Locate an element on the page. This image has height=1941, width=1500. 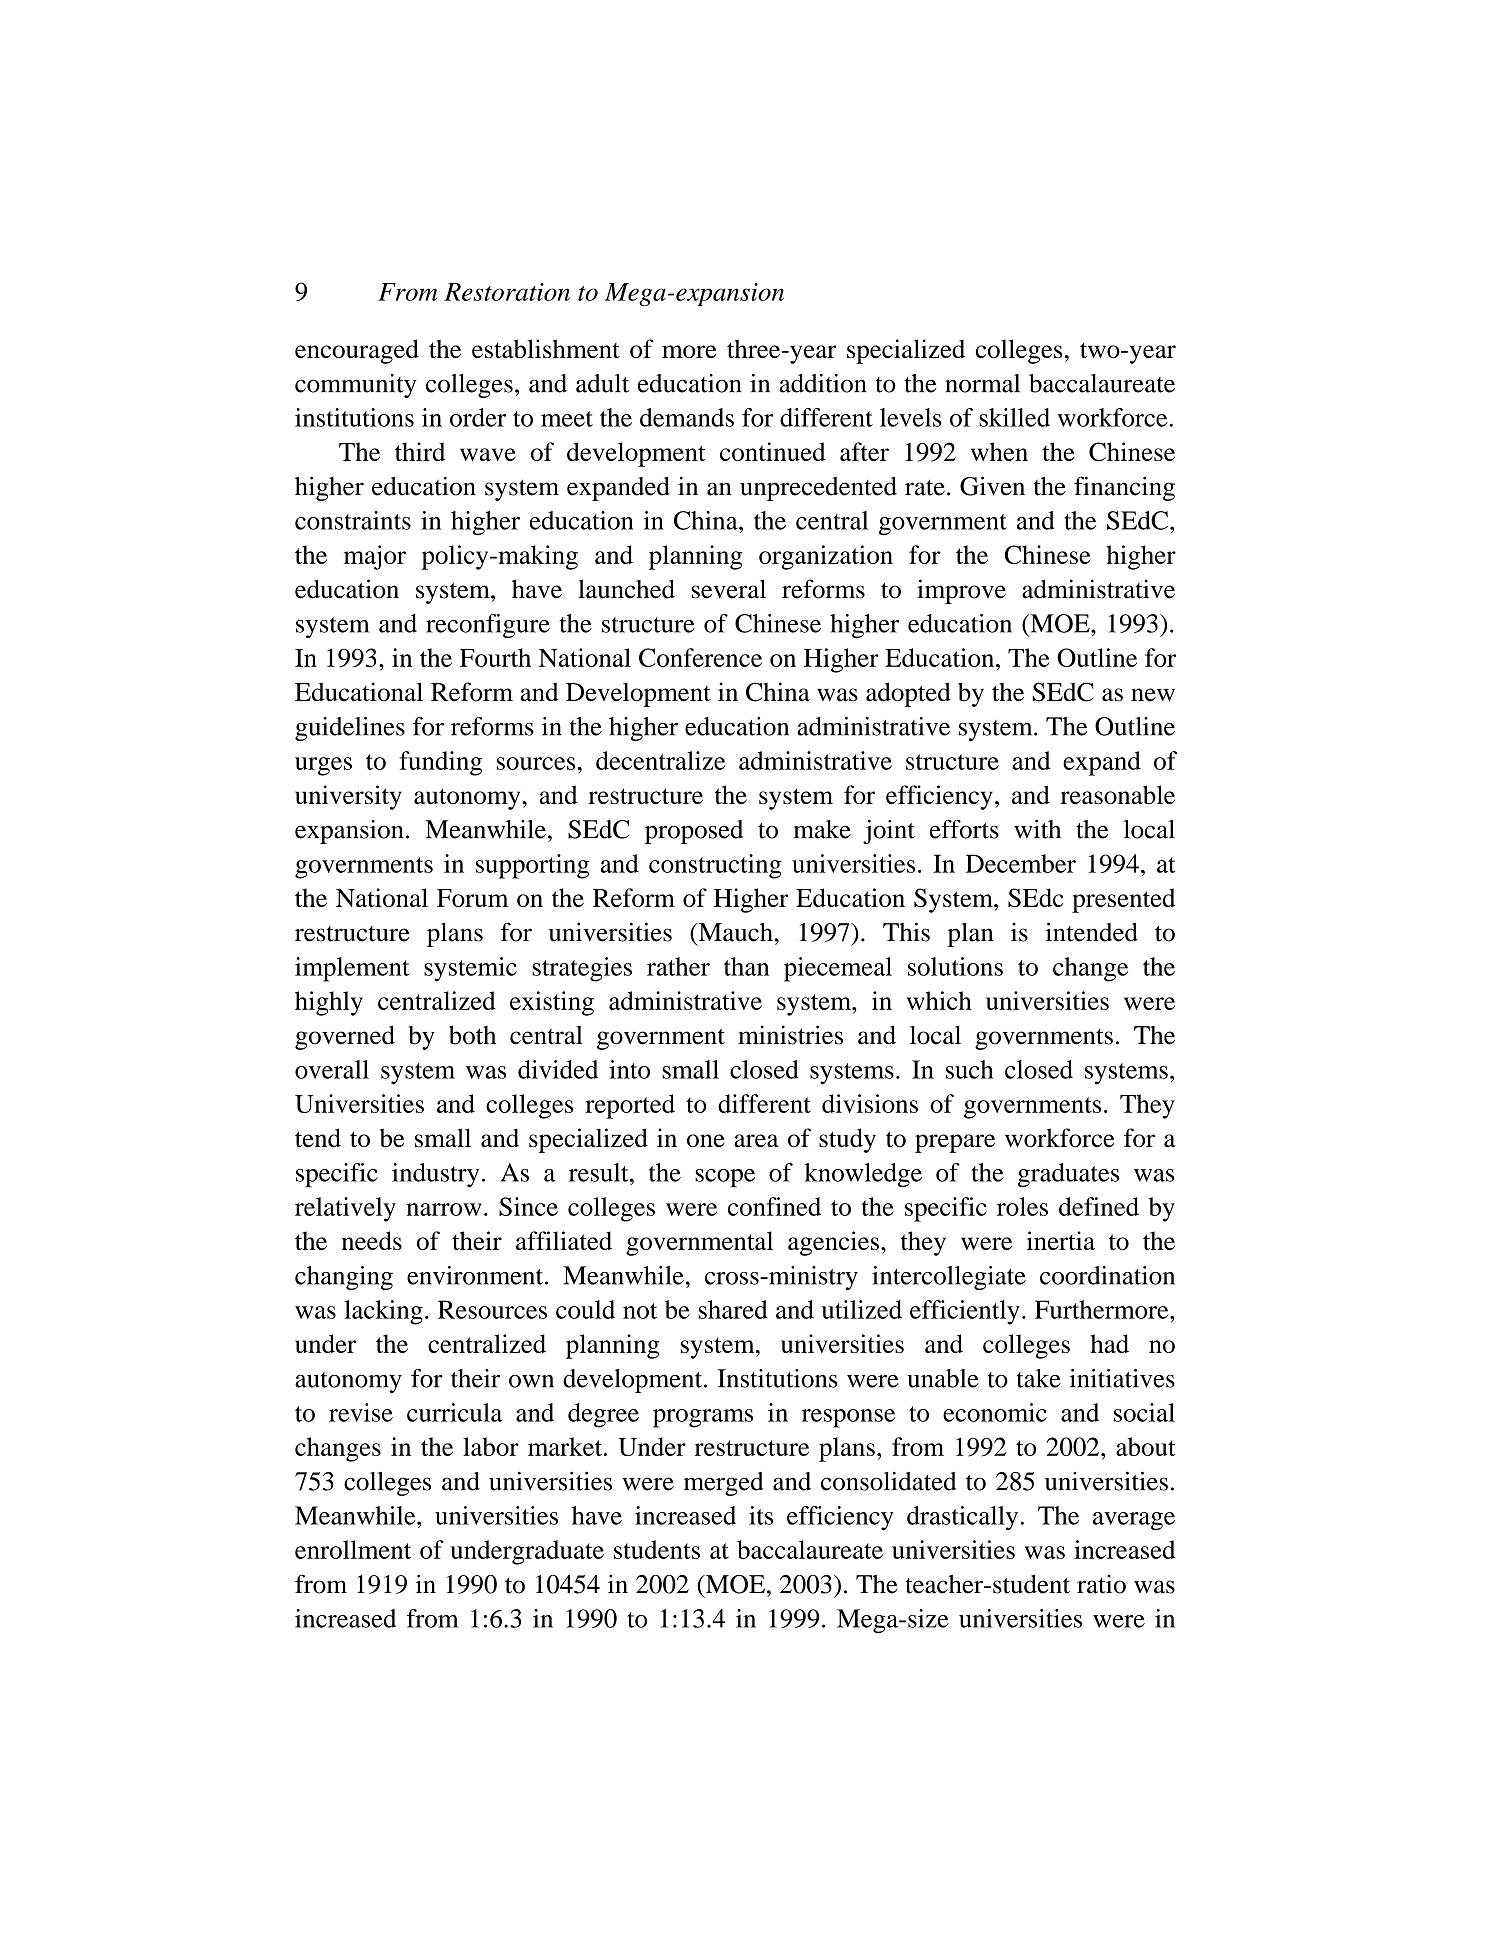
skilled is located at coordinates (1014, 417).
